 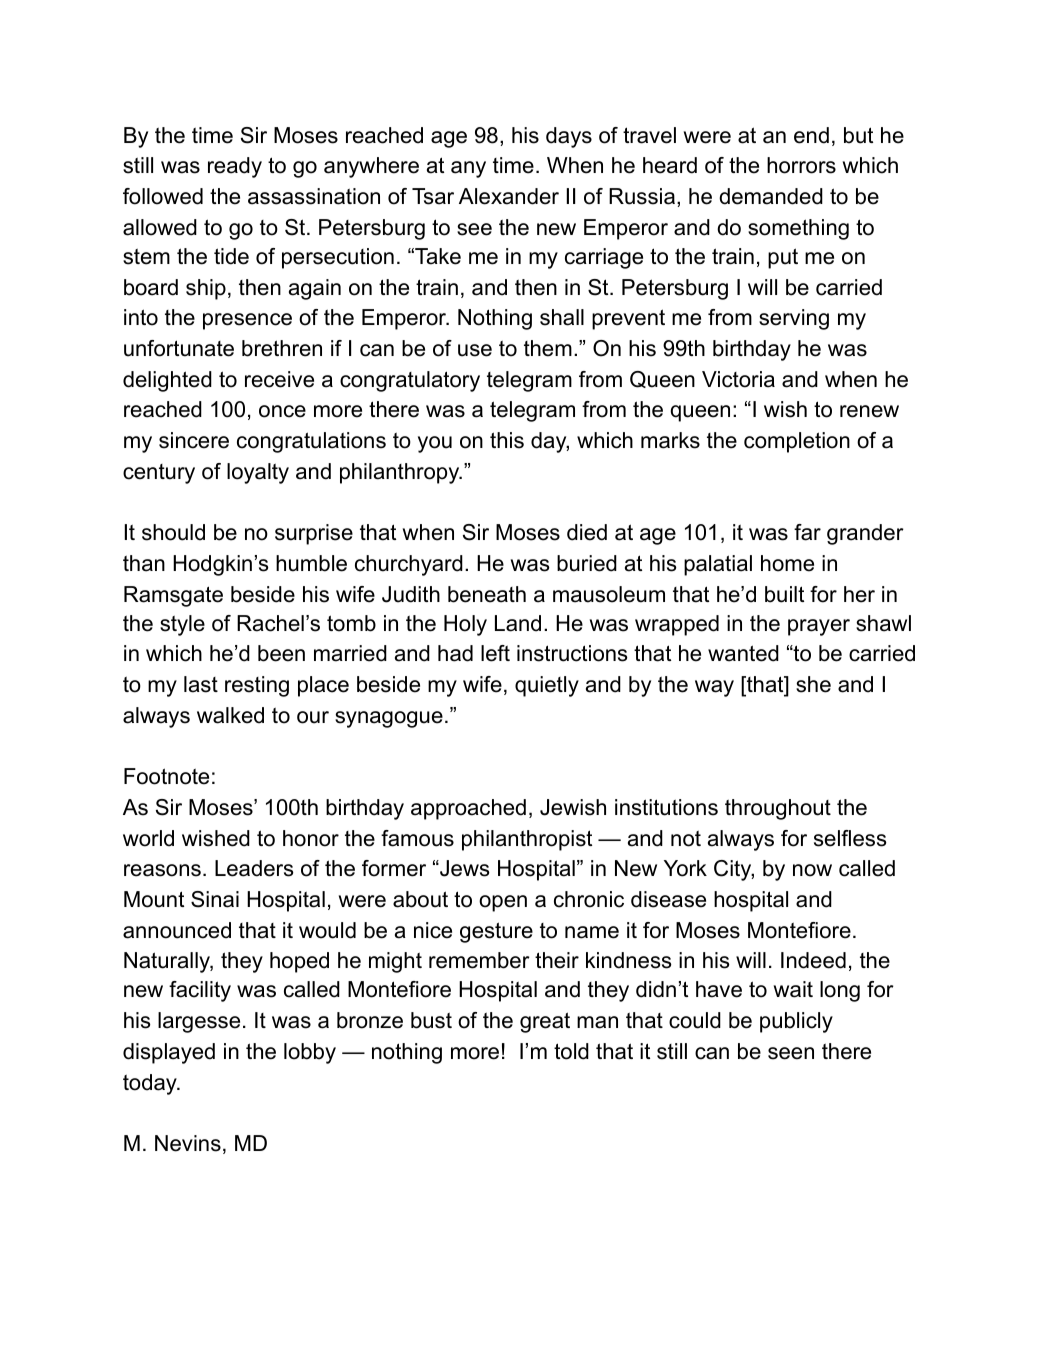 I want to click on prayer, so click(x=819, y=627).
